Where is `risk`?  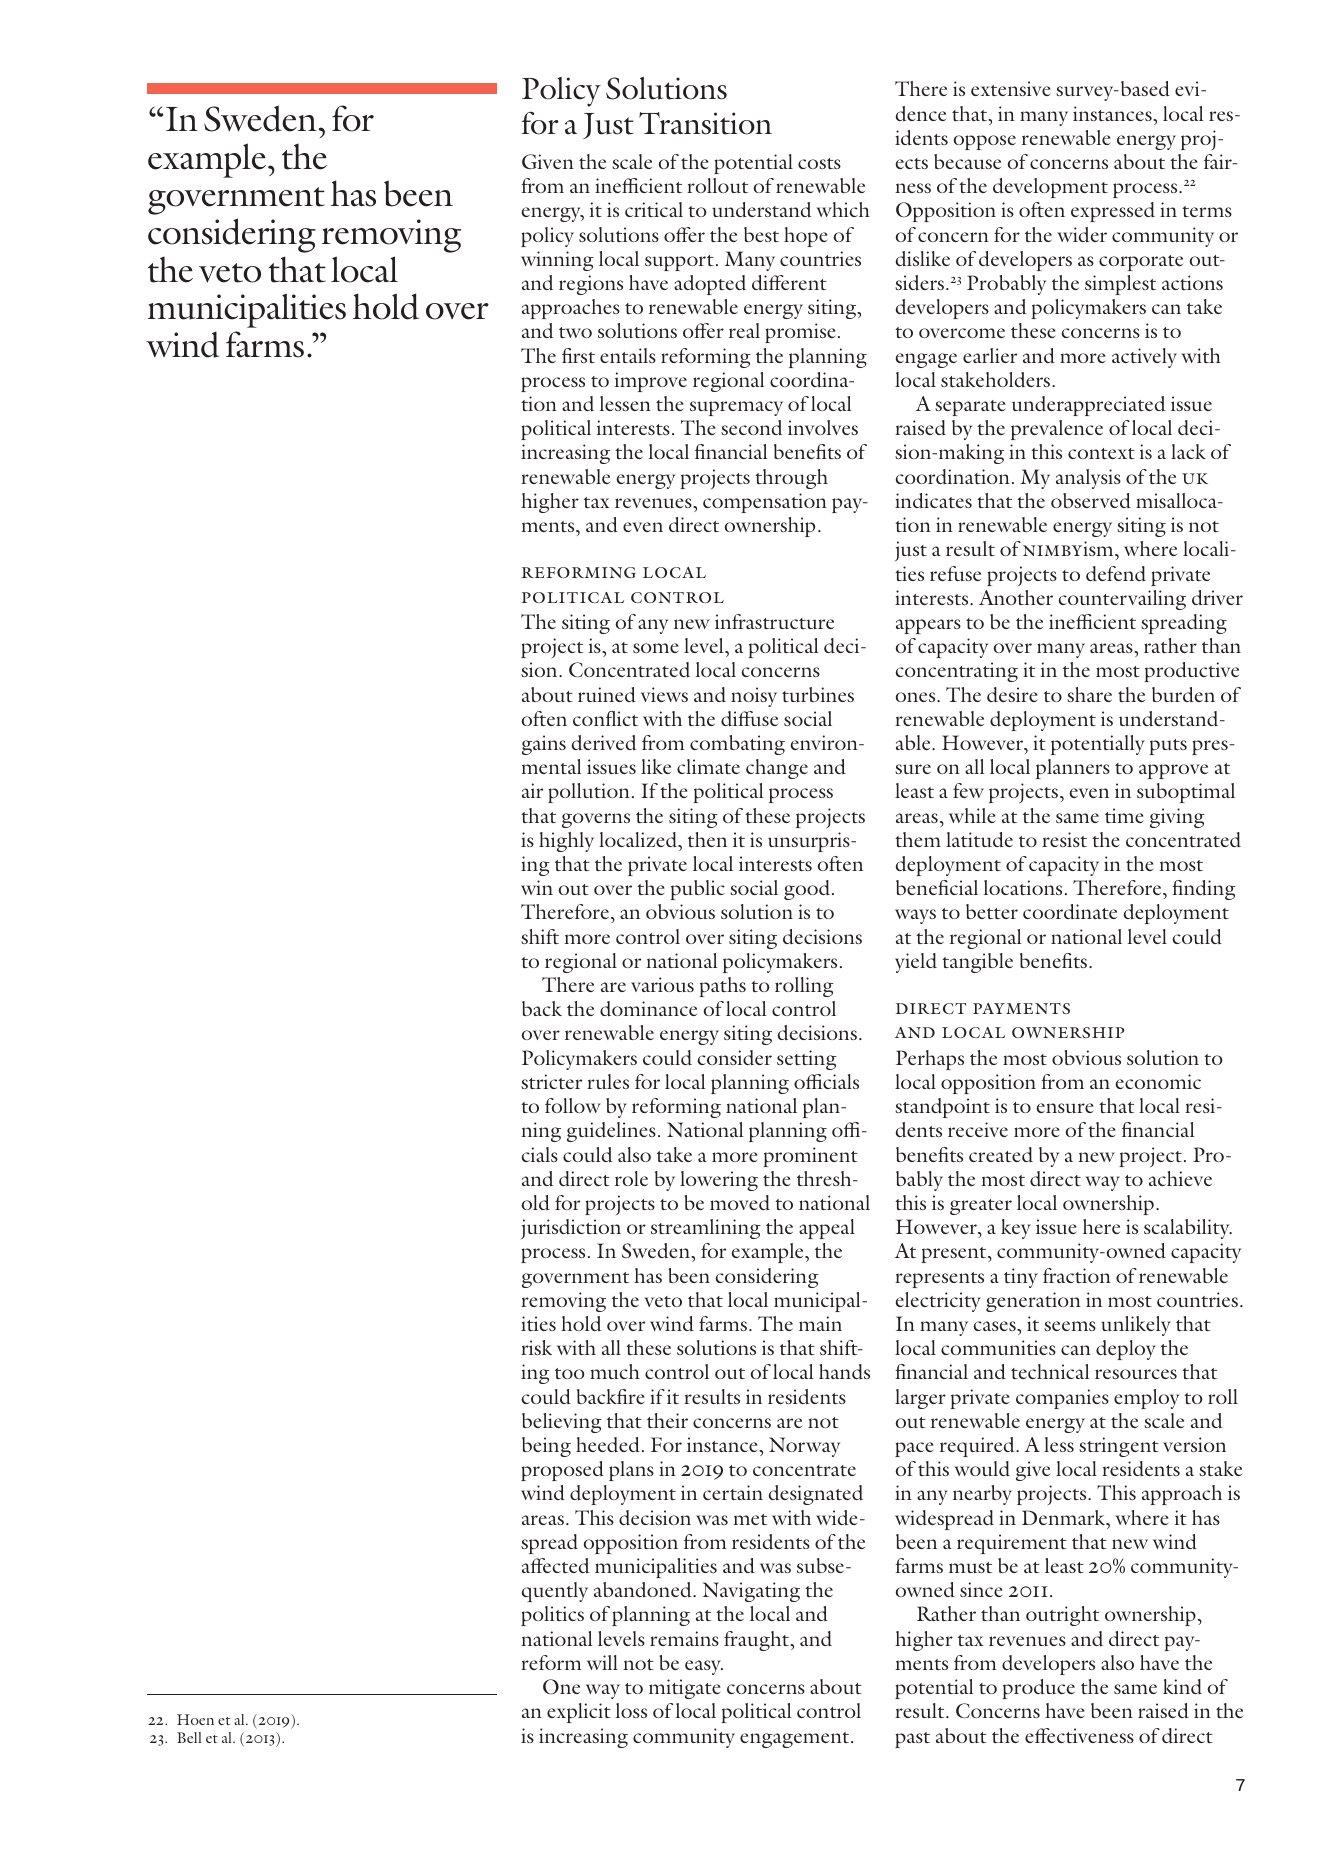
risk is located at coordinates (536, 1347).
